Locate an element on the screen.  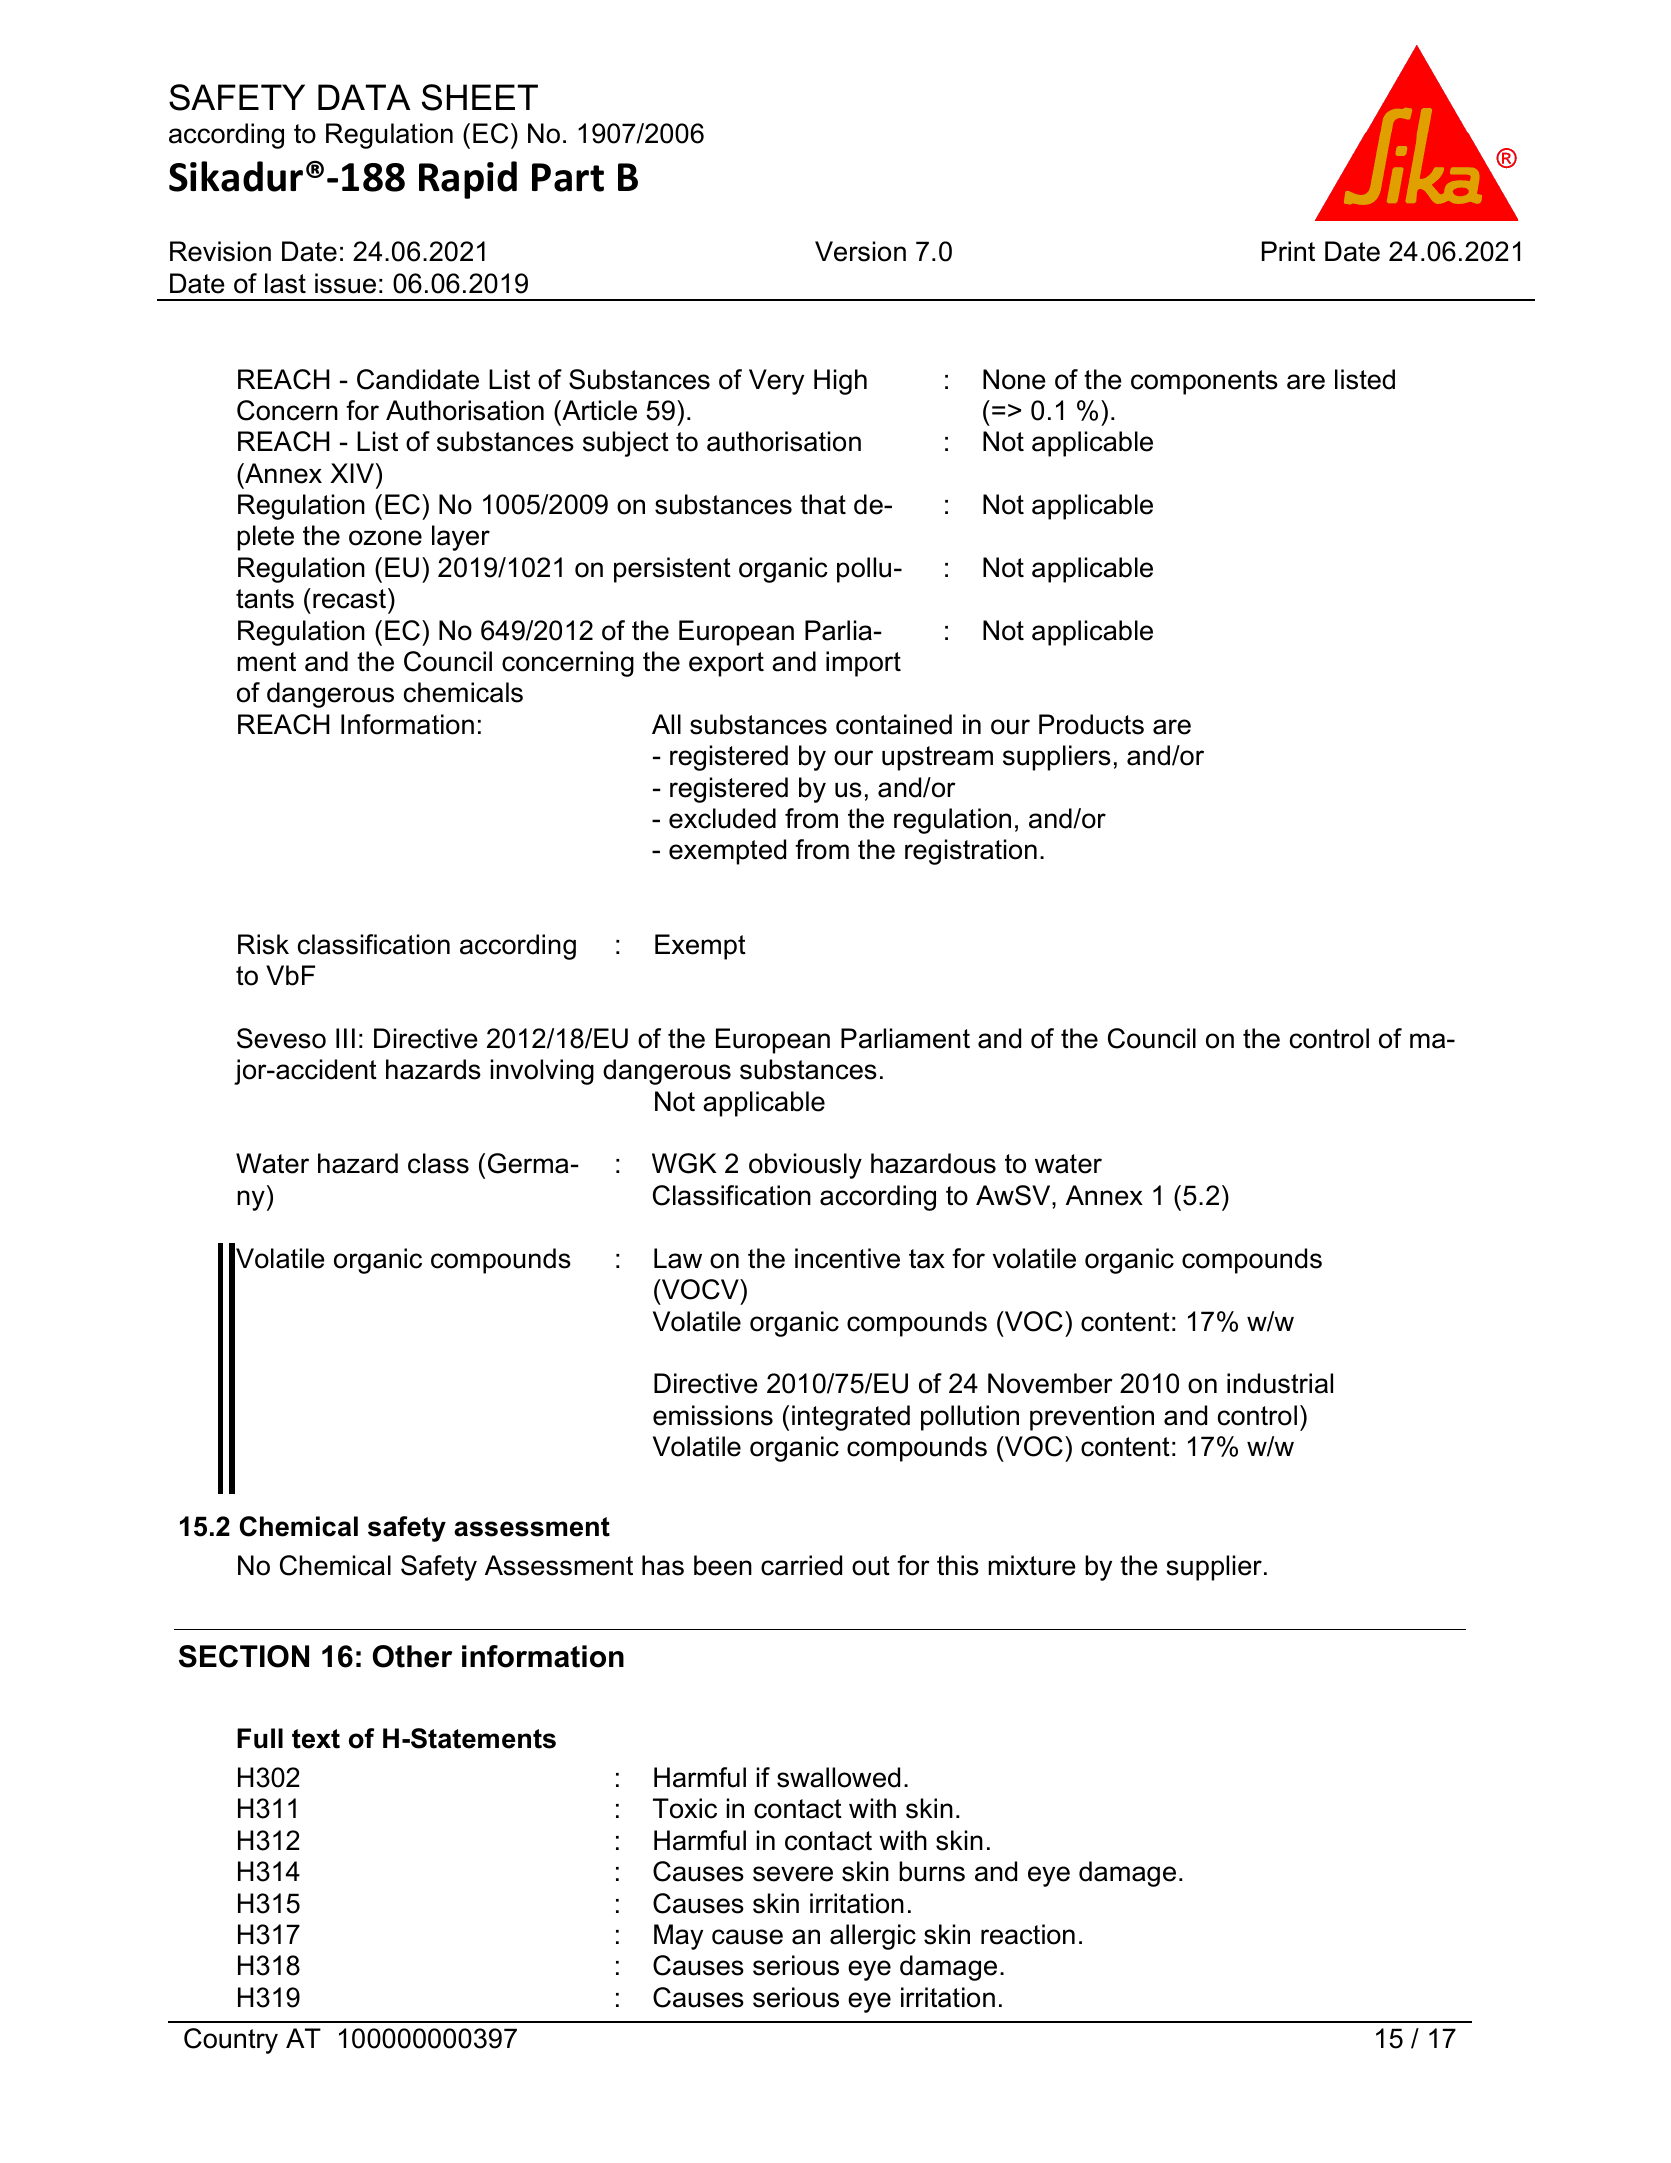
obviously is located at coordinates (805, 1166).
